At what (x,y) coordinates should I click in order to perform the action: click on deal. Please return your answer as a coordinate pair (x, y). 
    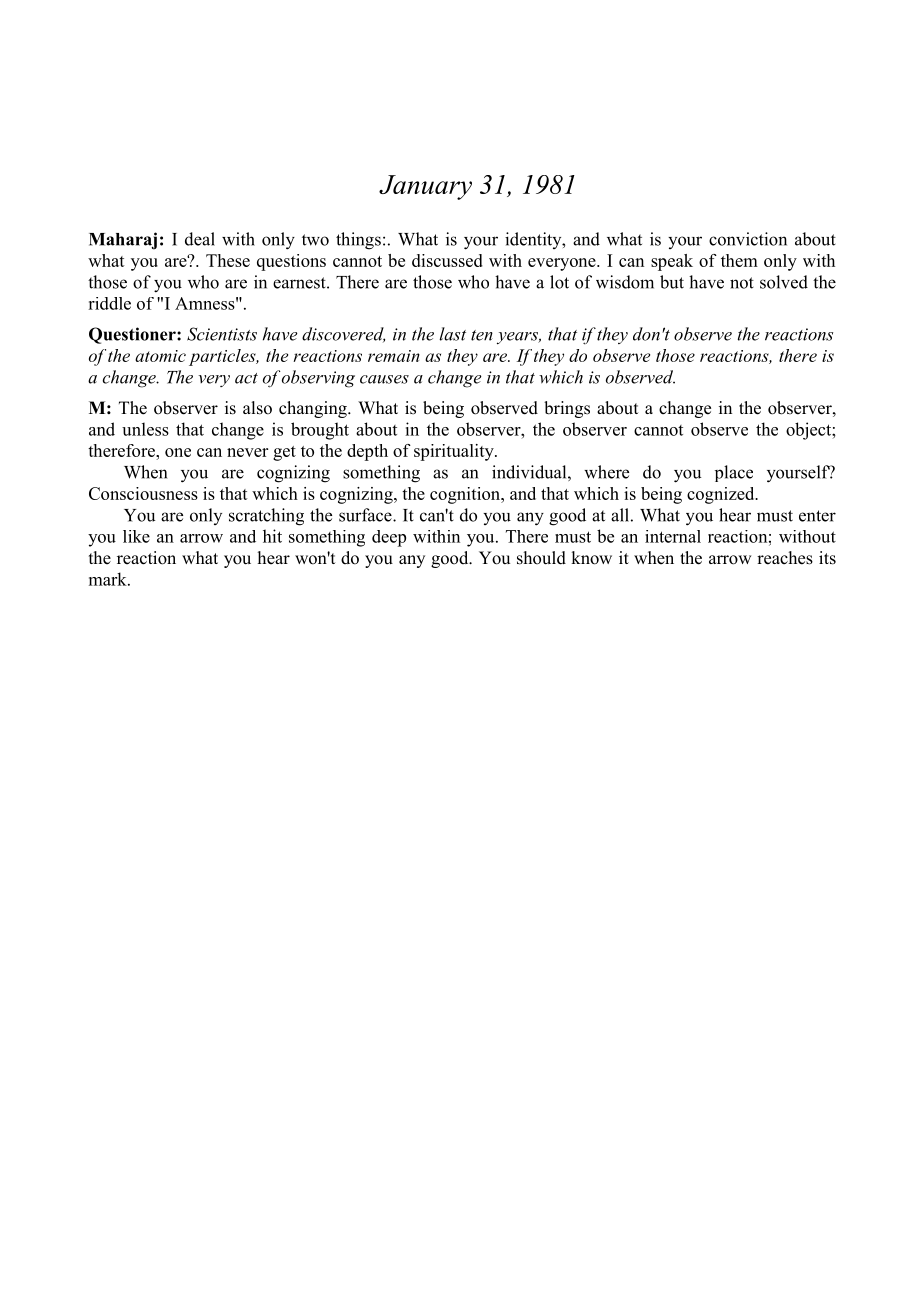
    Looking at the image, I should click on (200, 239).
